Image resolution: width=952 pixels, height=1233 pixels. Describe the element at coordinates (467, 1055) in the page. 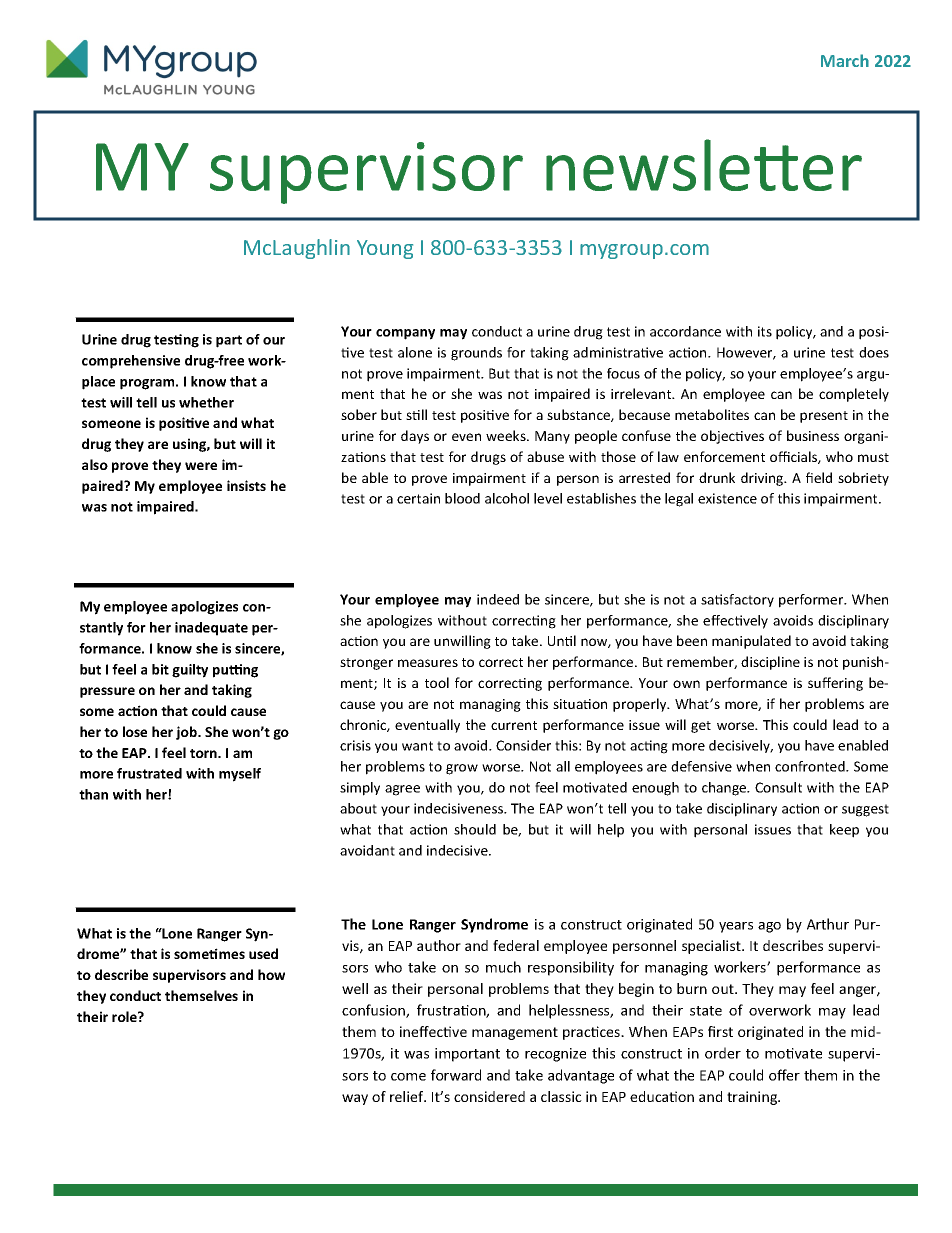

I see `important` at that location.
